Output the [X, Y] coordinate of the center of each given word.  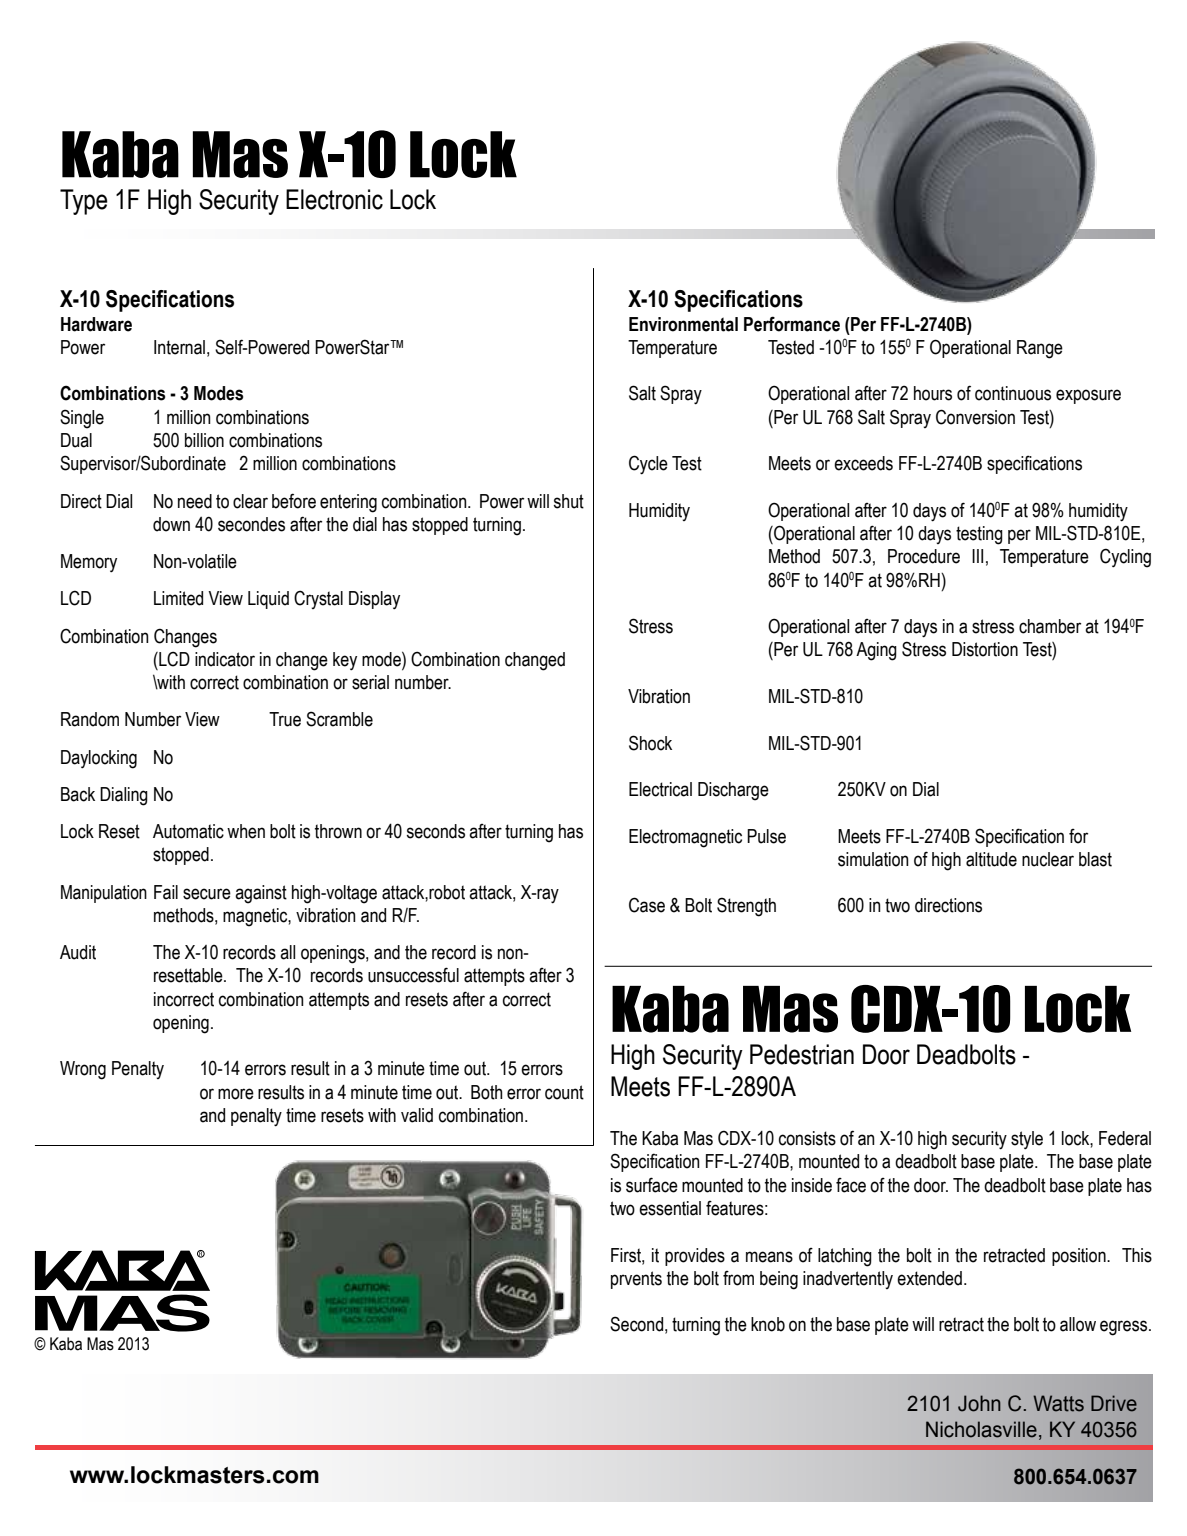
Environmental [683, 324]
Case [647, 905]
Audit [78, 952]
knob [768, 1324]
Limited [178, 598]
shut [569, 501]
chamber [1050, 626]
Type [84, 202]
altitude [991, 859]
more [236, 1094]
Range [1040, 349]
